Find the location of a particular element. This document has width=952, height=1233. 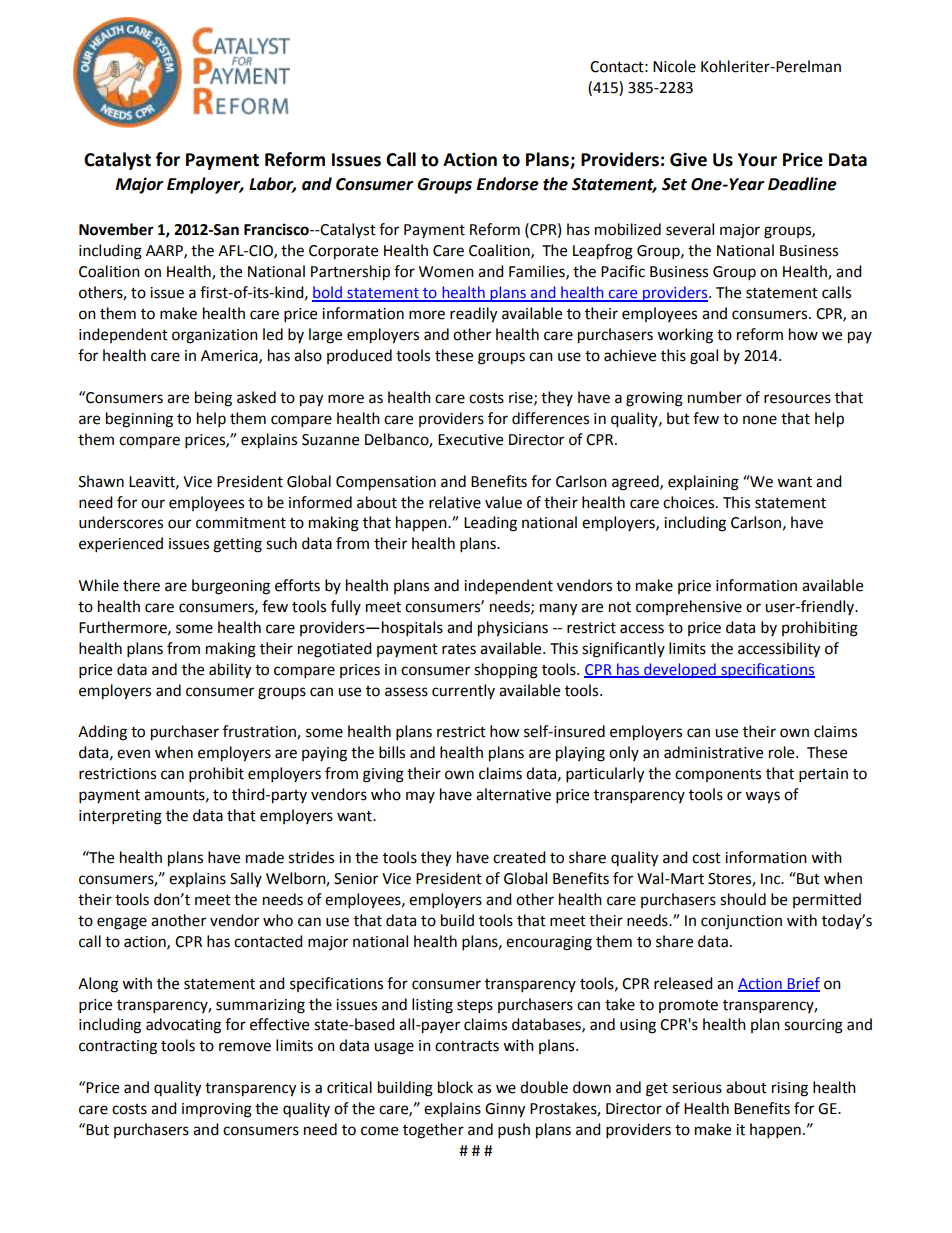

November is located at coordinates (116, 229).
